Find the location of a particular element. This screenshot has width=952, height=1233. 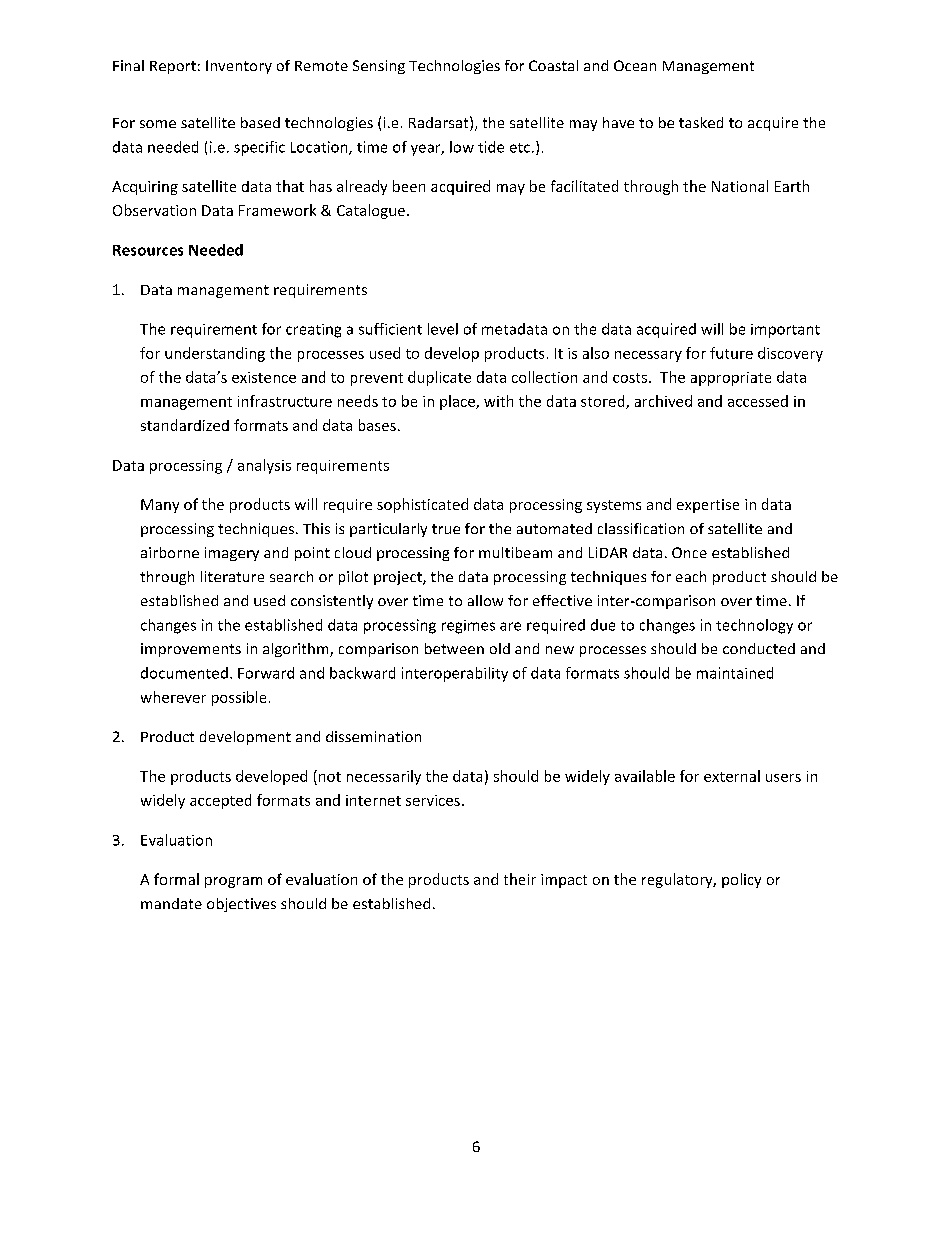

improvements is located at coordinates (191, 650).
